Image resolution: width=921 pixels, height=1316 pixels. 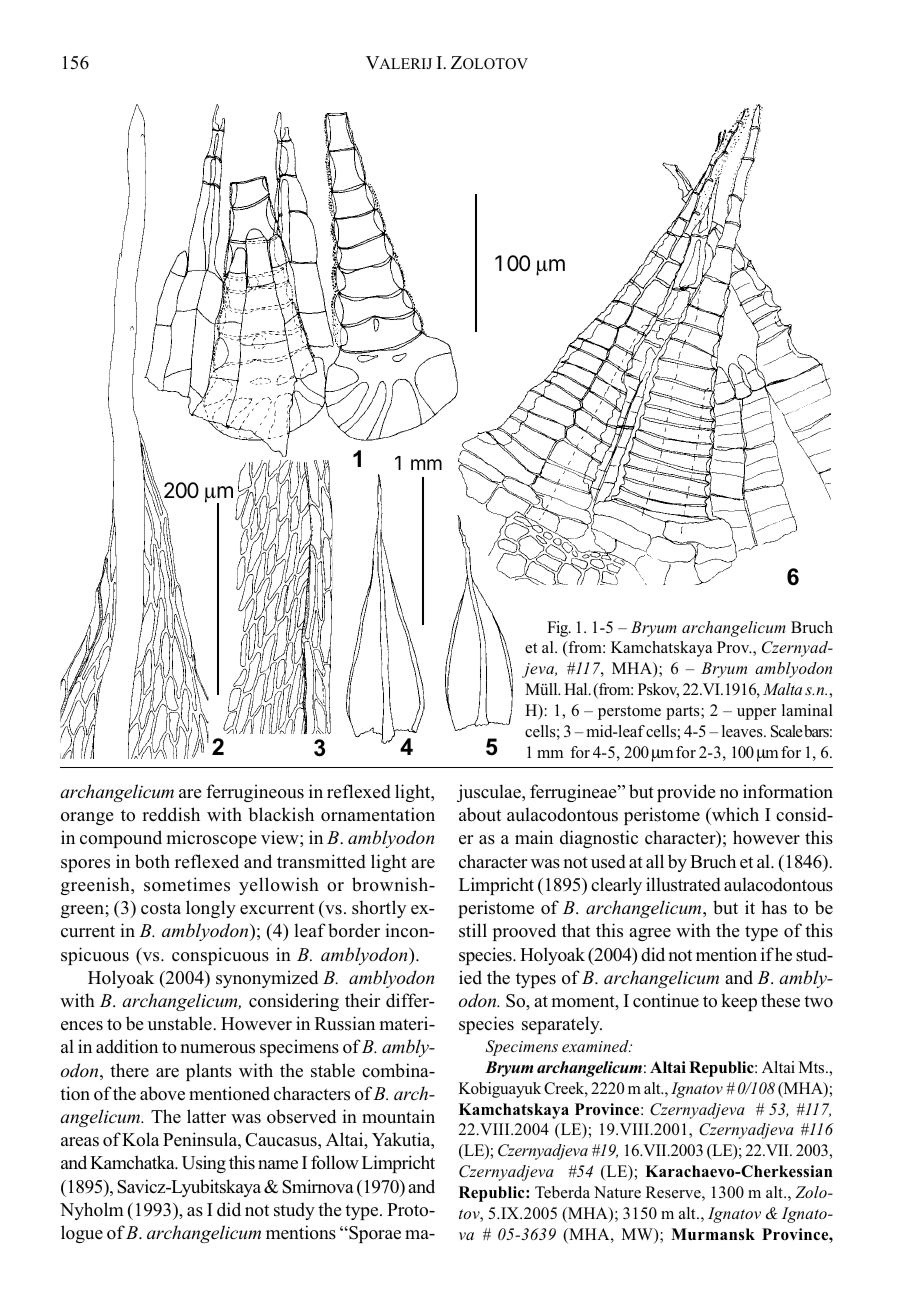 What do you see at coordinates (559, 629) in the screenshot?
I see `Fig` at bounding box center [559, 629].
